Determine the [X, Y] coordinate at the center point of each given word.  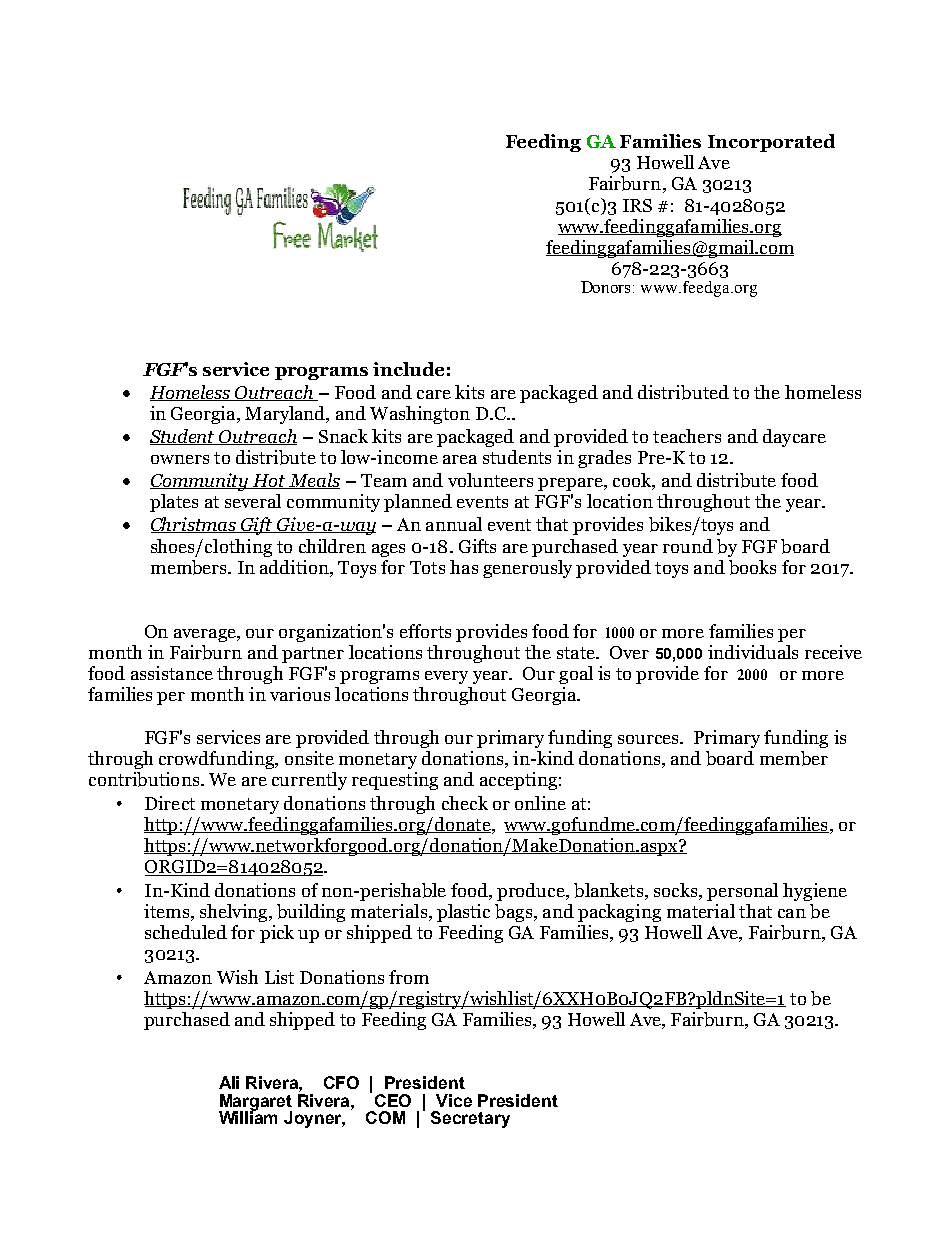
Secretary [470, 1119]
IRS [637, 205]
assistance [172, 673]
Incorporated [771, 143]
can [792, 913]
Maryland [286, 415]
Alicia [341, 1082]
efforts [425, 631]
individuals [753, 652]
